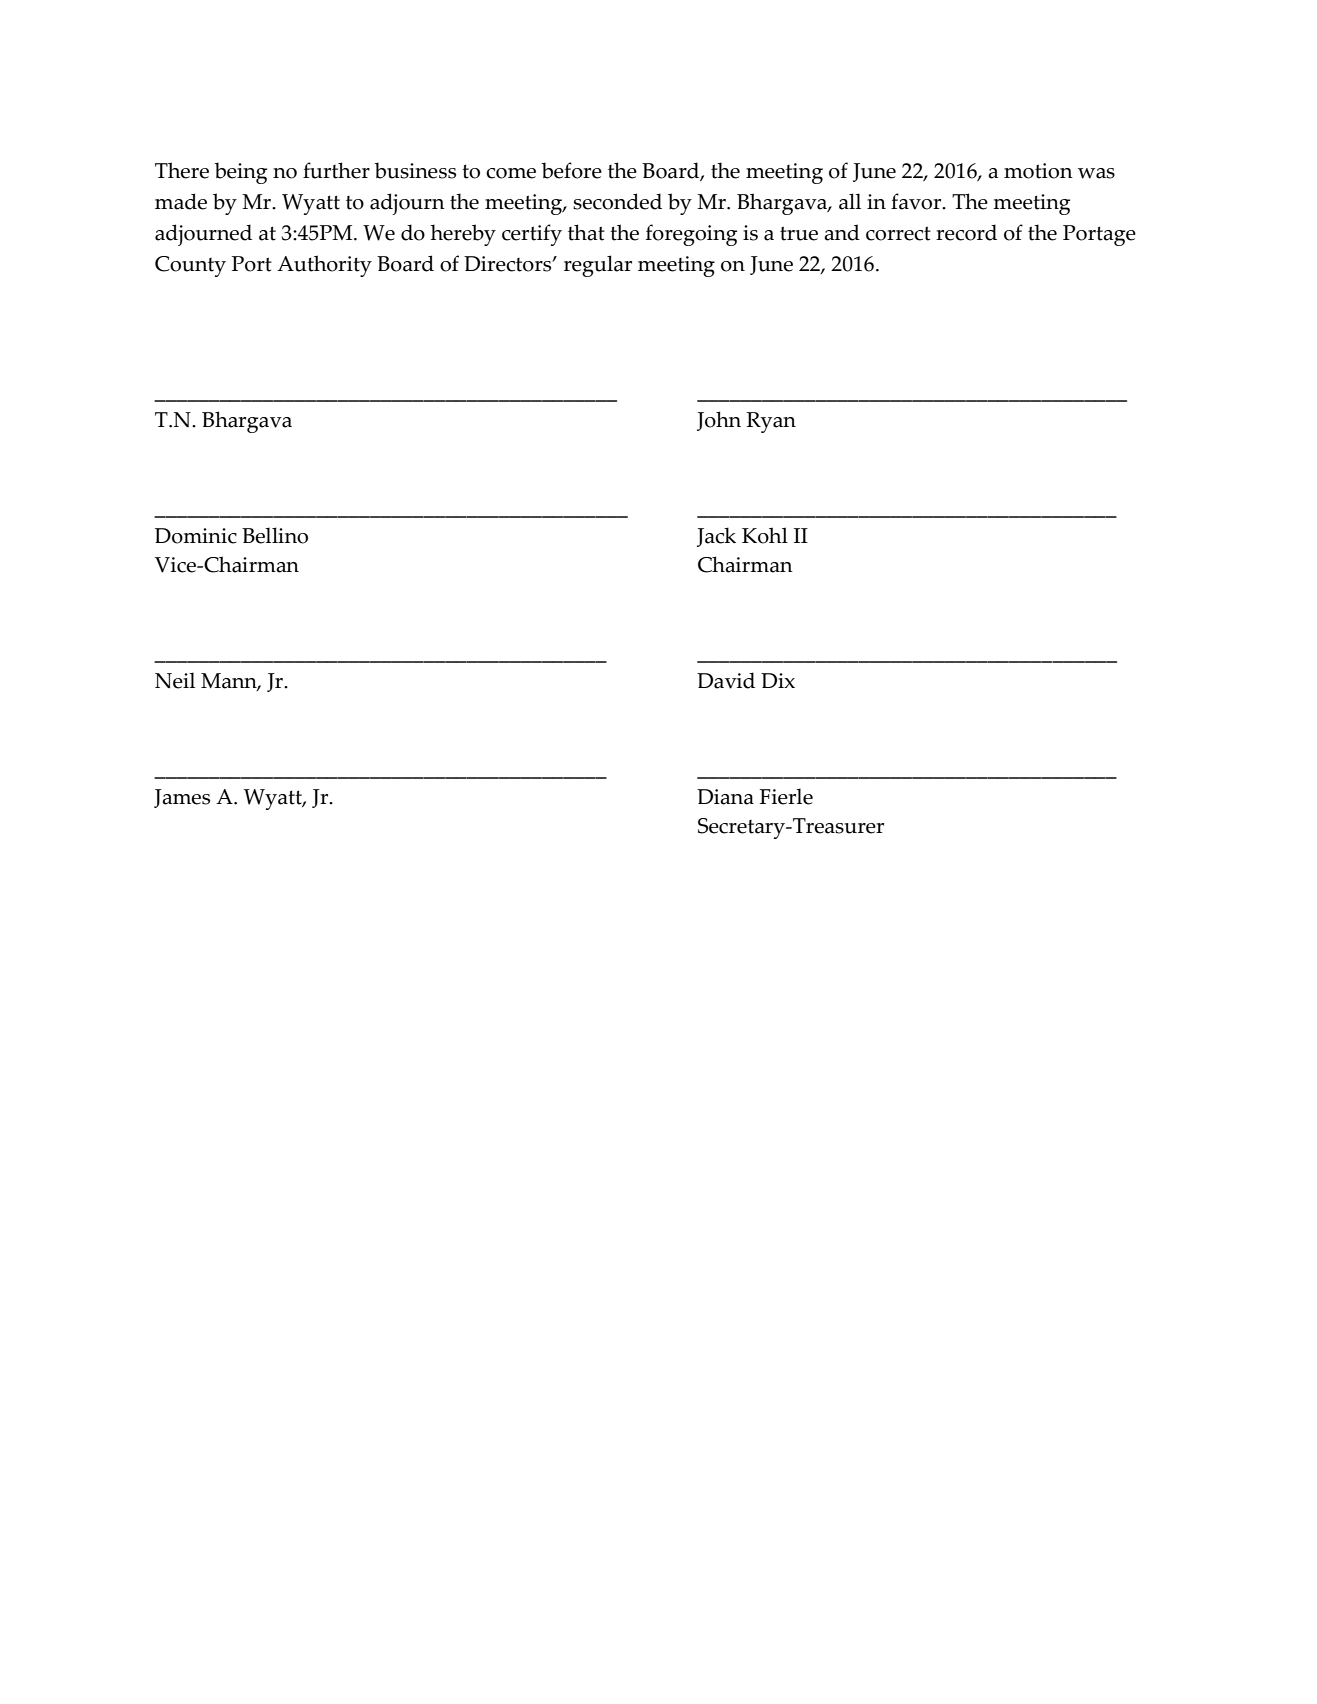 The image size is (1317, 1704). Describe the element at coordinates (716, 537) in the document. I see `Jack` at that location.
